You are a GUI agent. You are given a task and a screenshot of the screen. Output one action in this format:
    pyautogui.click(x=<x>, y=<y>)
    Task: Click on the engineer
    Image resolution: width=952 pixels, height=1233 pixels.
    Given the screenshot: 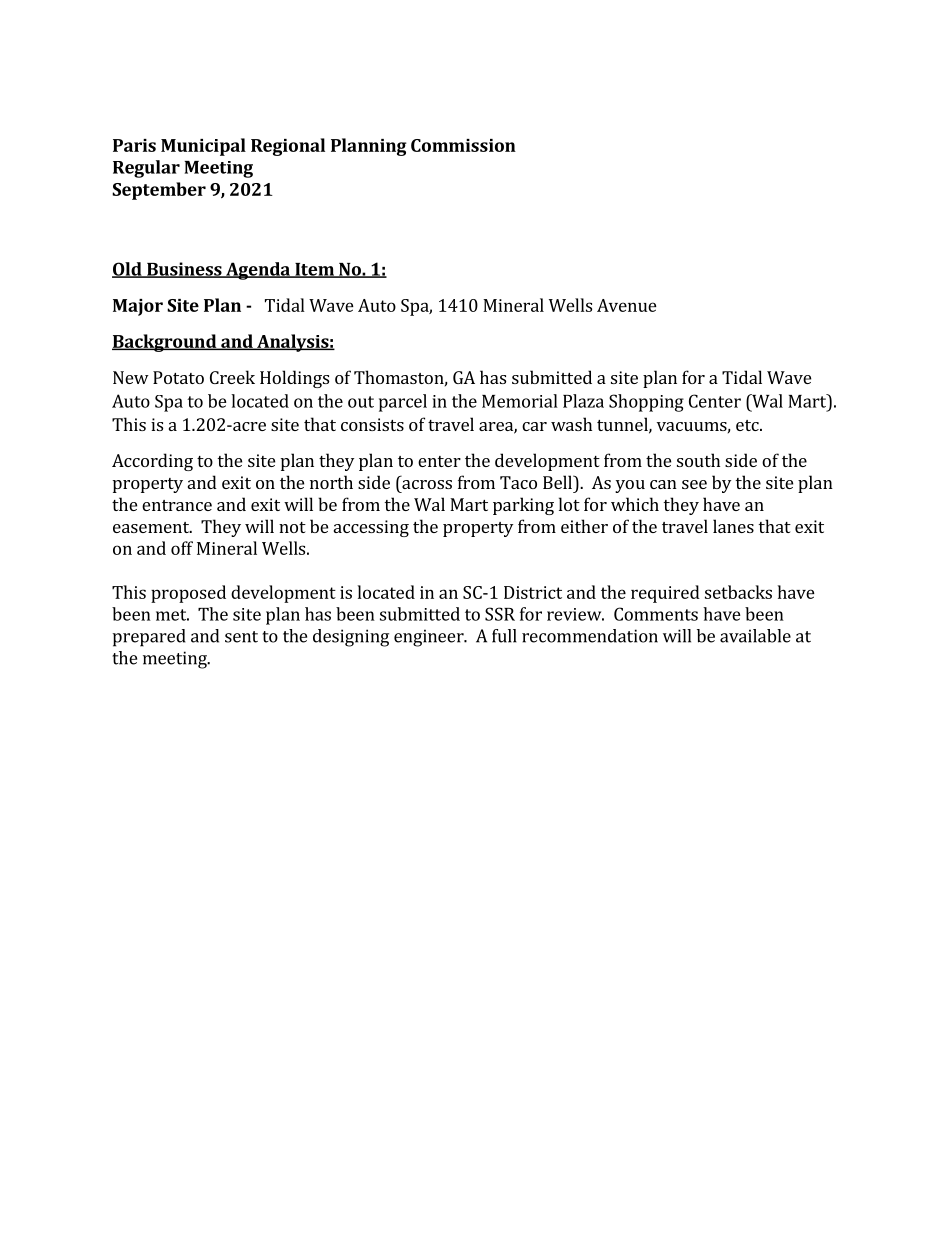 What is the action you would take?
    pyautogui.click(x=430, y=638)
